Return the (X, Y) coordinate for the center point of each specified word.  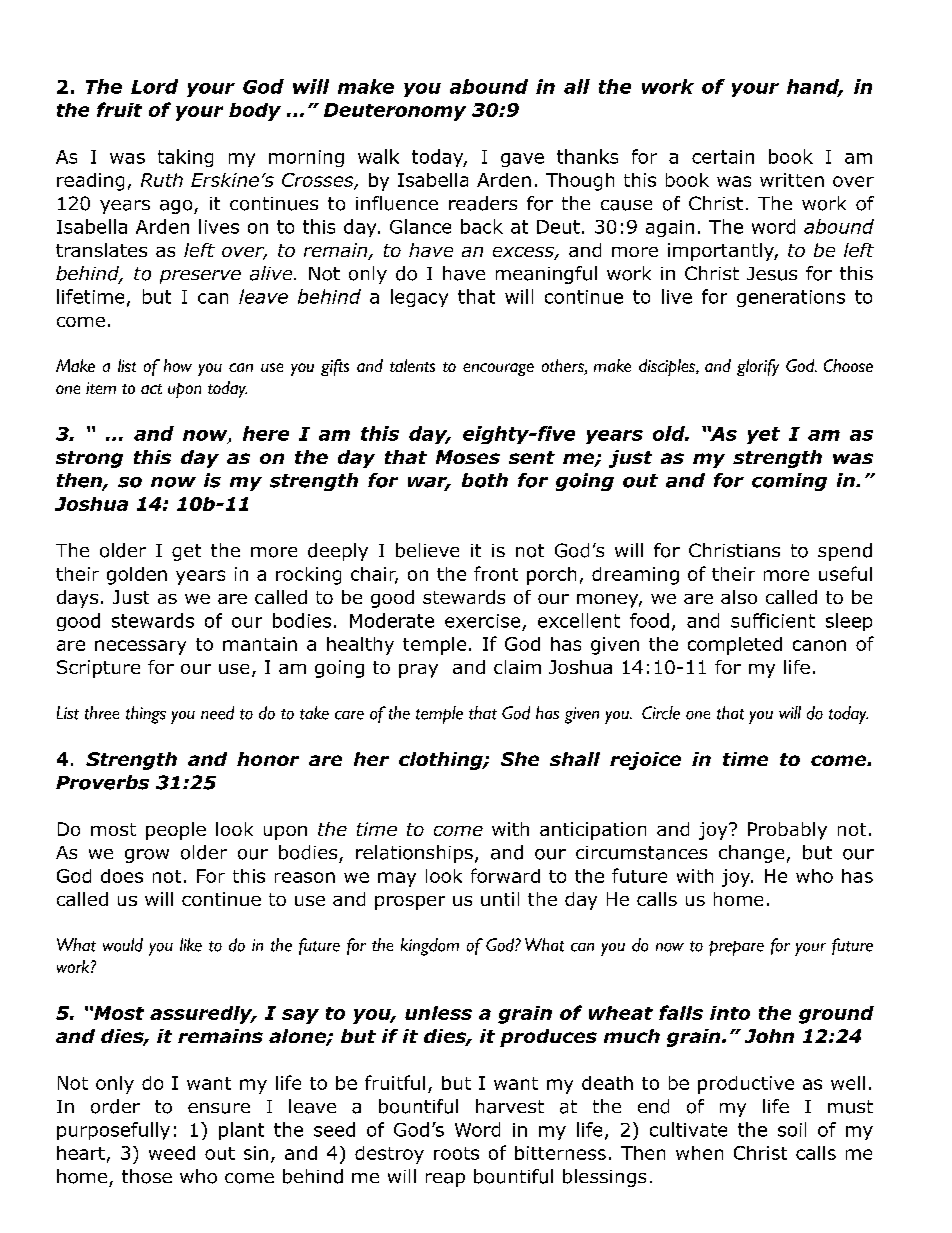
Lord (154, 86)
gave (522, 160)
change (751, 854)
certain (723, 157)
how (178, 365)
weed (172, 1153)
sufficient (773, 620)
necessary (140, 647)
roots (456, 1153)
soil (792, 1129)
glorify (758, 367)
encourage (498, 369)
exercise (482, 621)
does (122, 876)
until (500, 899)
